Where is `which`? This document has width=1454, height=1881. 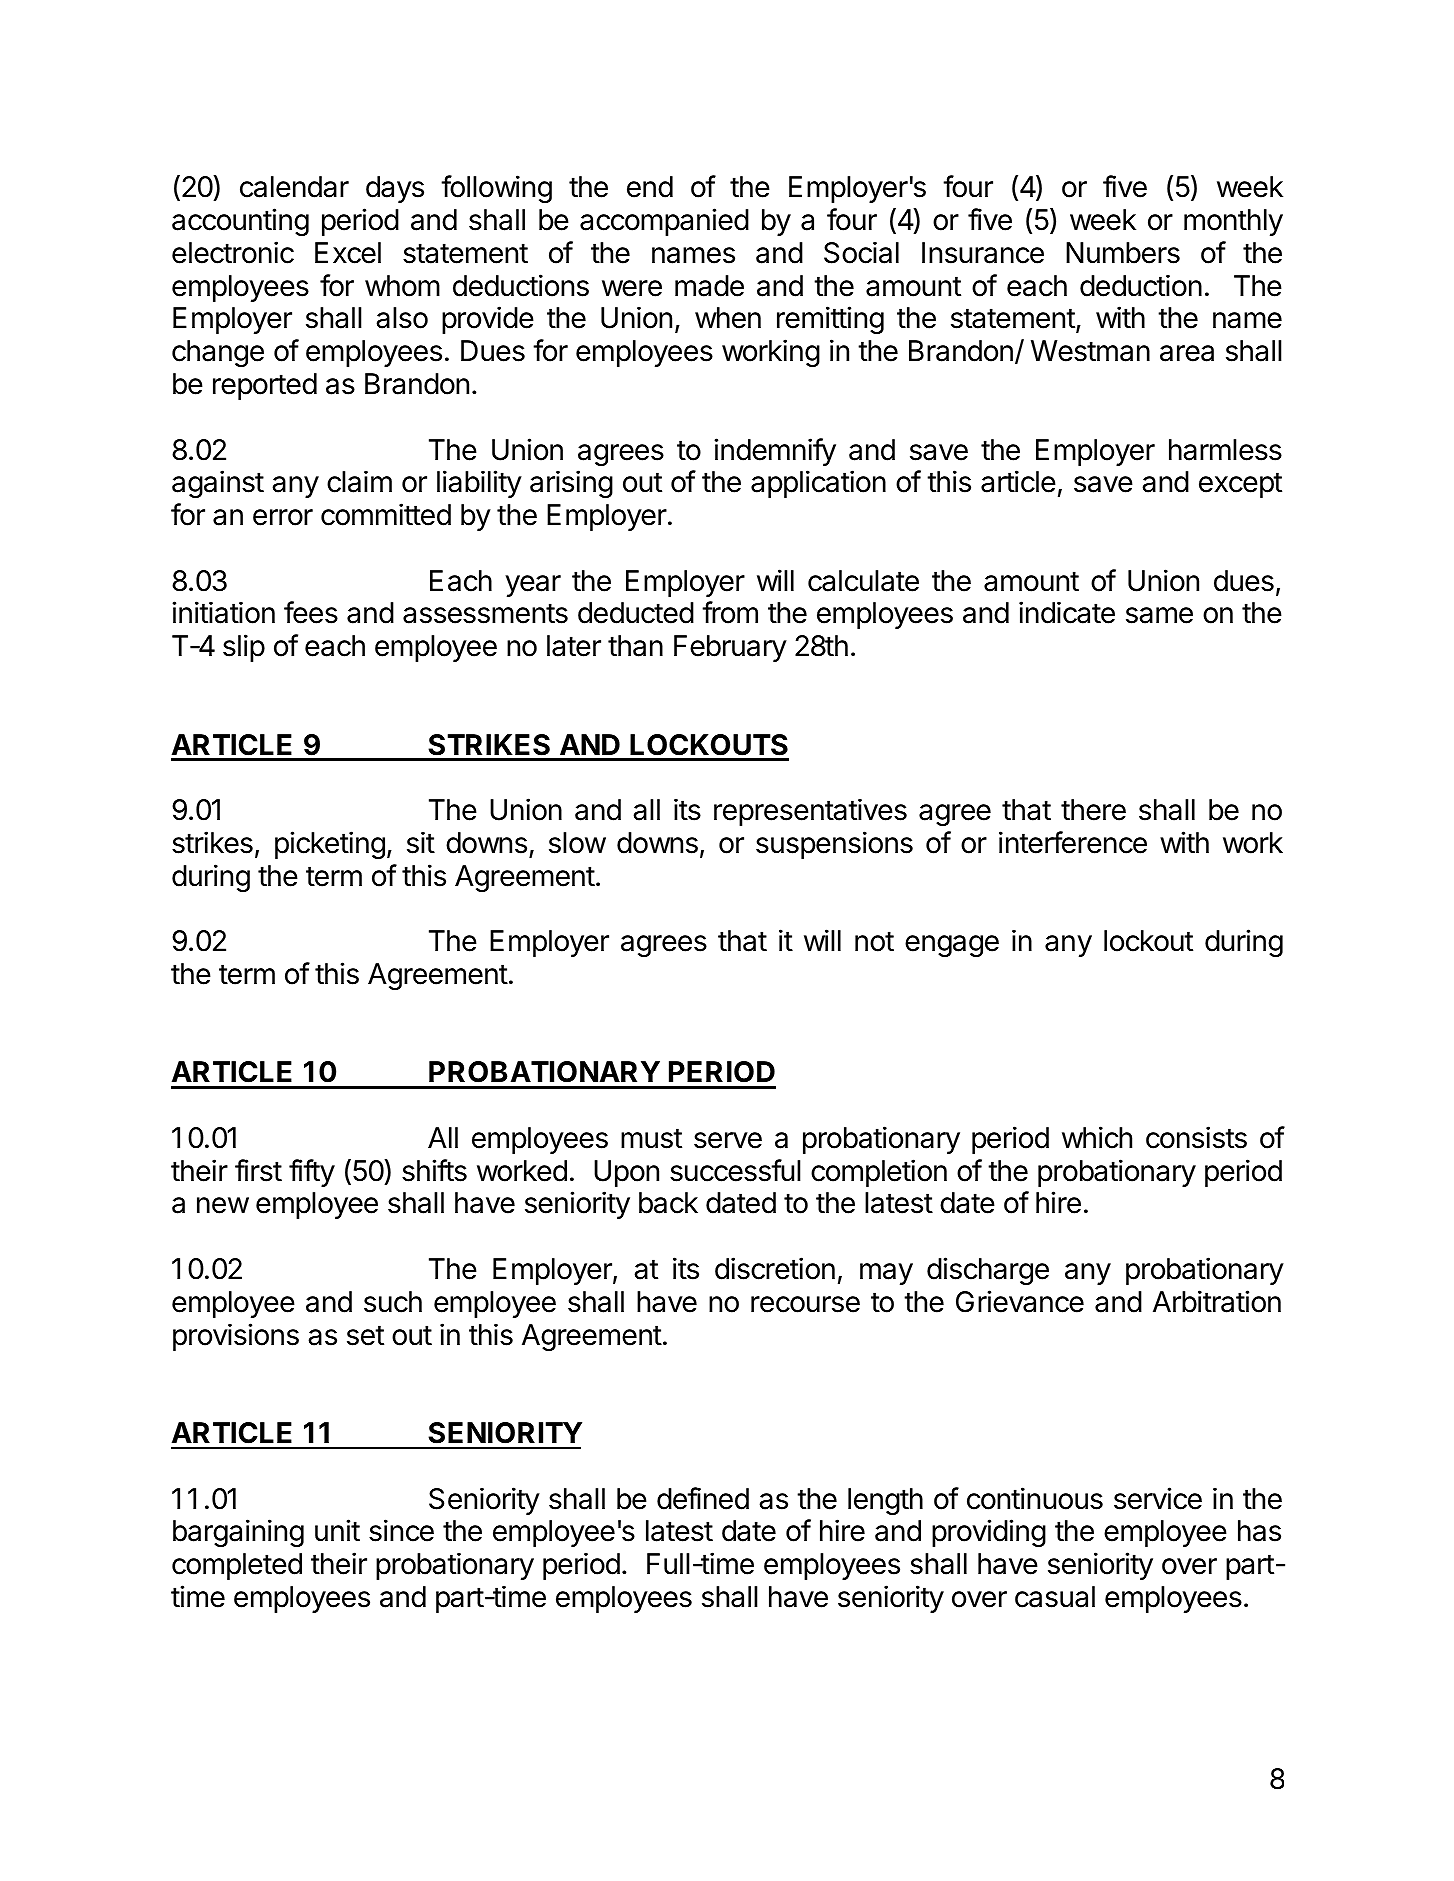 which is located at coordinates (1097, 1137).
